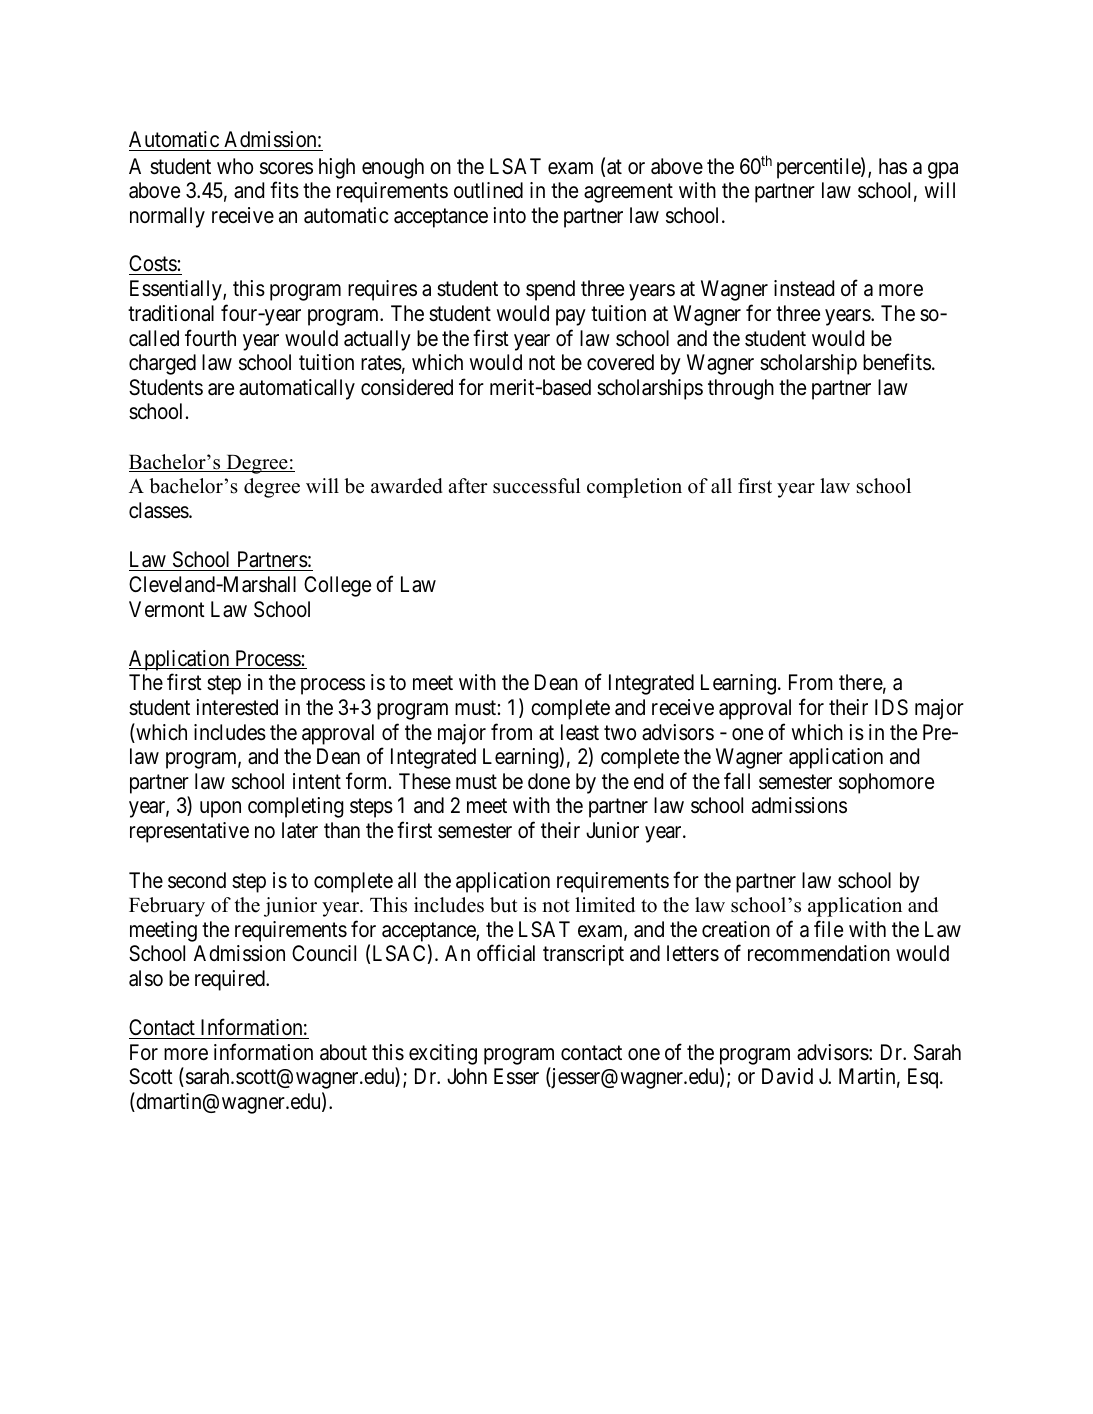  What do you see at coordinates (787, 1076) in the document?
I see `David` at bounding box center [787, 1076].
